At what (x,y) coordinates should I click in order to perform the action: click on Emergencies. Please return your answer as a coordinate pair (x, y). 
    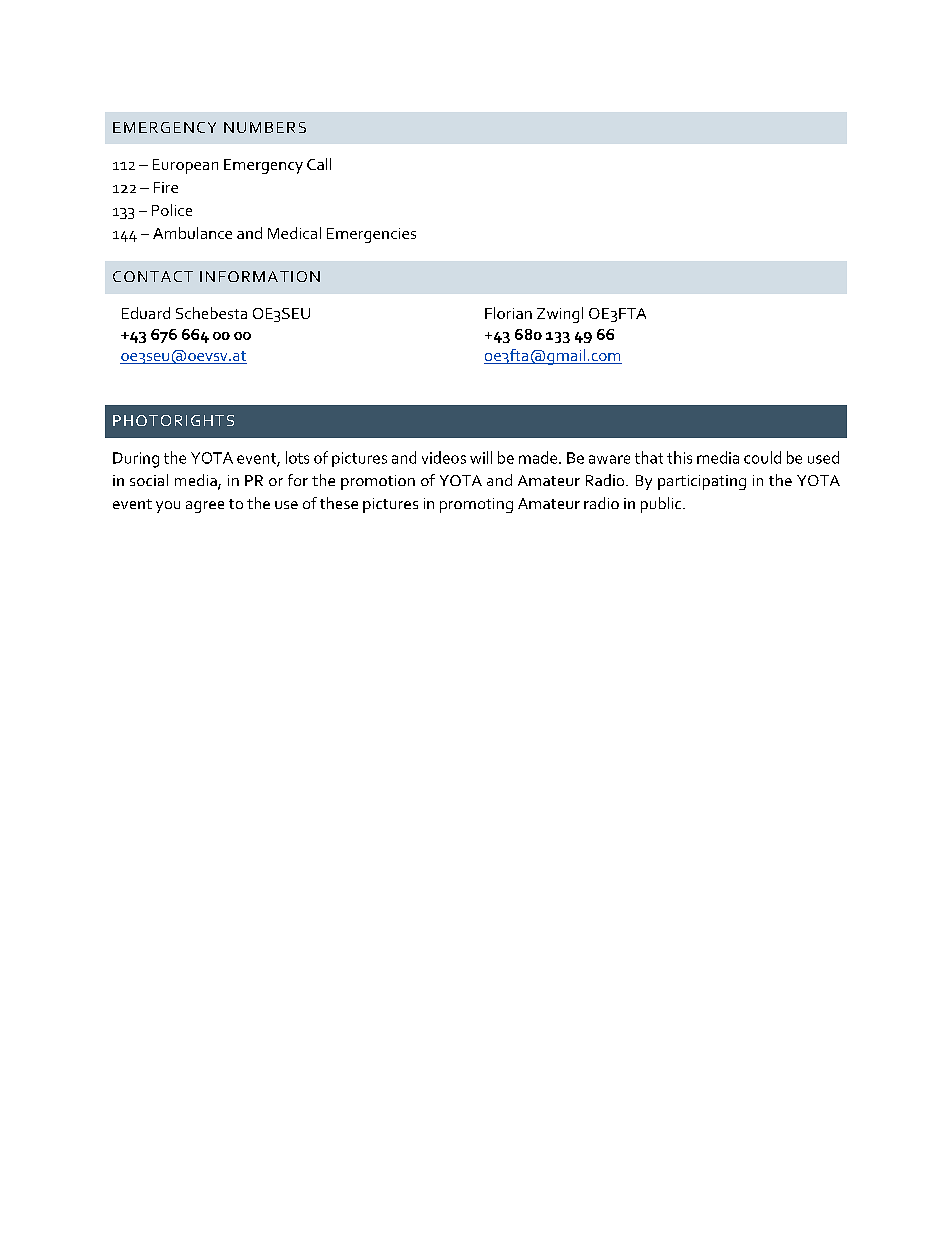
    Looking at the image, I should click on (371, 235).
